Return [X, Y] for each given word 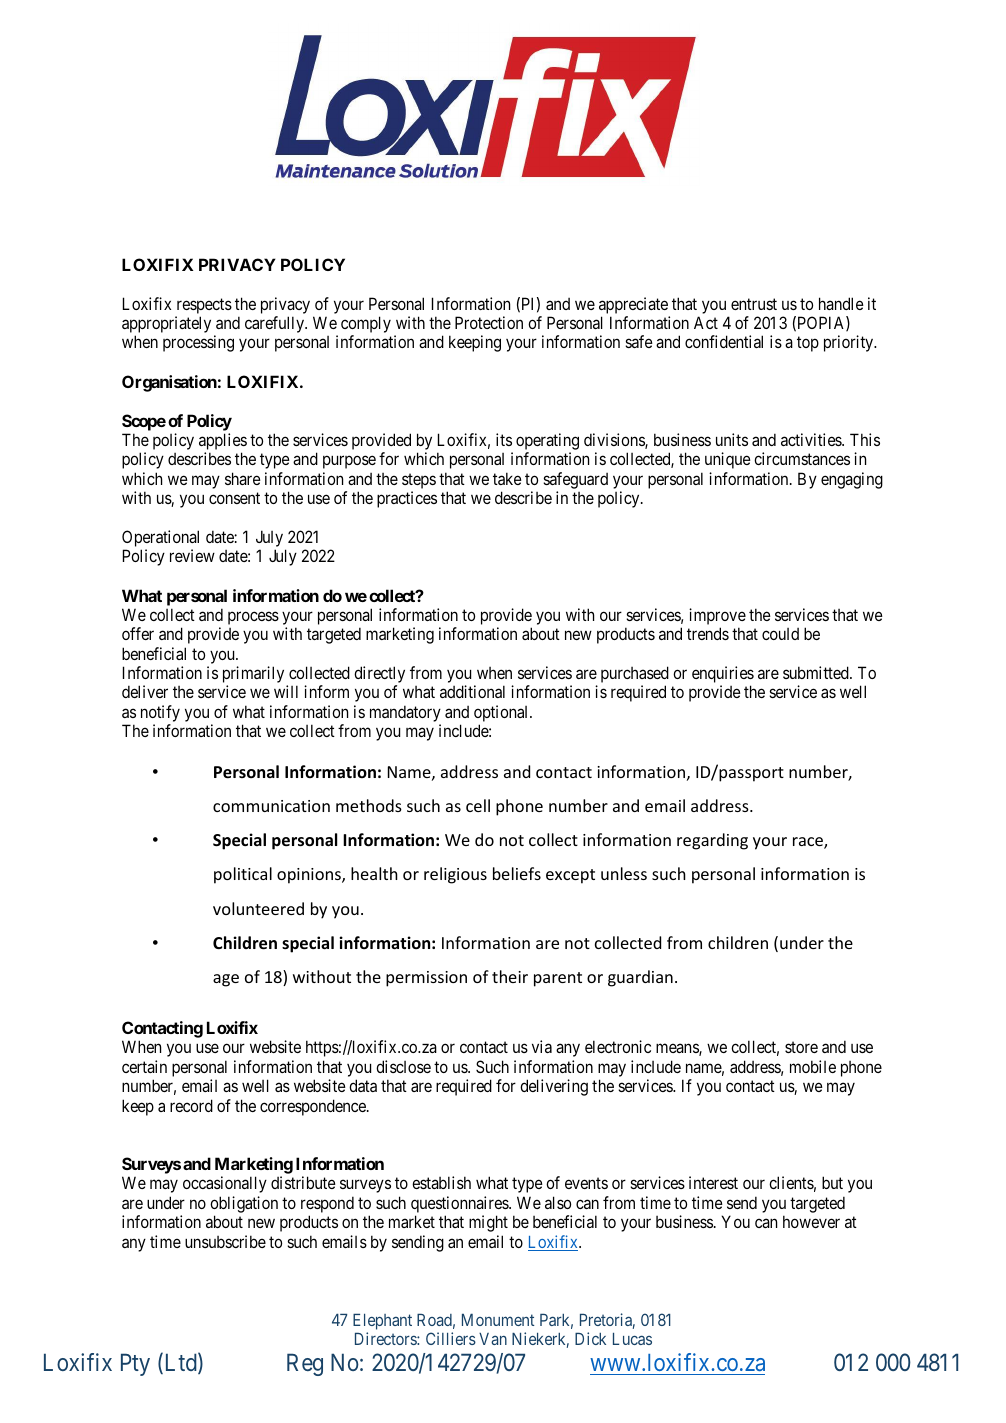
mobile [813, 1066]
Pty [135, 1364]
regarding [712, 841]
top [808, 344]
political [243, 875]
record [191, 1105]
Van [493, 1339]
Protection [489, 322]
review [192, 555]
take [507, 478]
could [780, 634]
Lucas [632, 1339]
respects [204, 306]
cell [478, 805]
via [542, 1046]
